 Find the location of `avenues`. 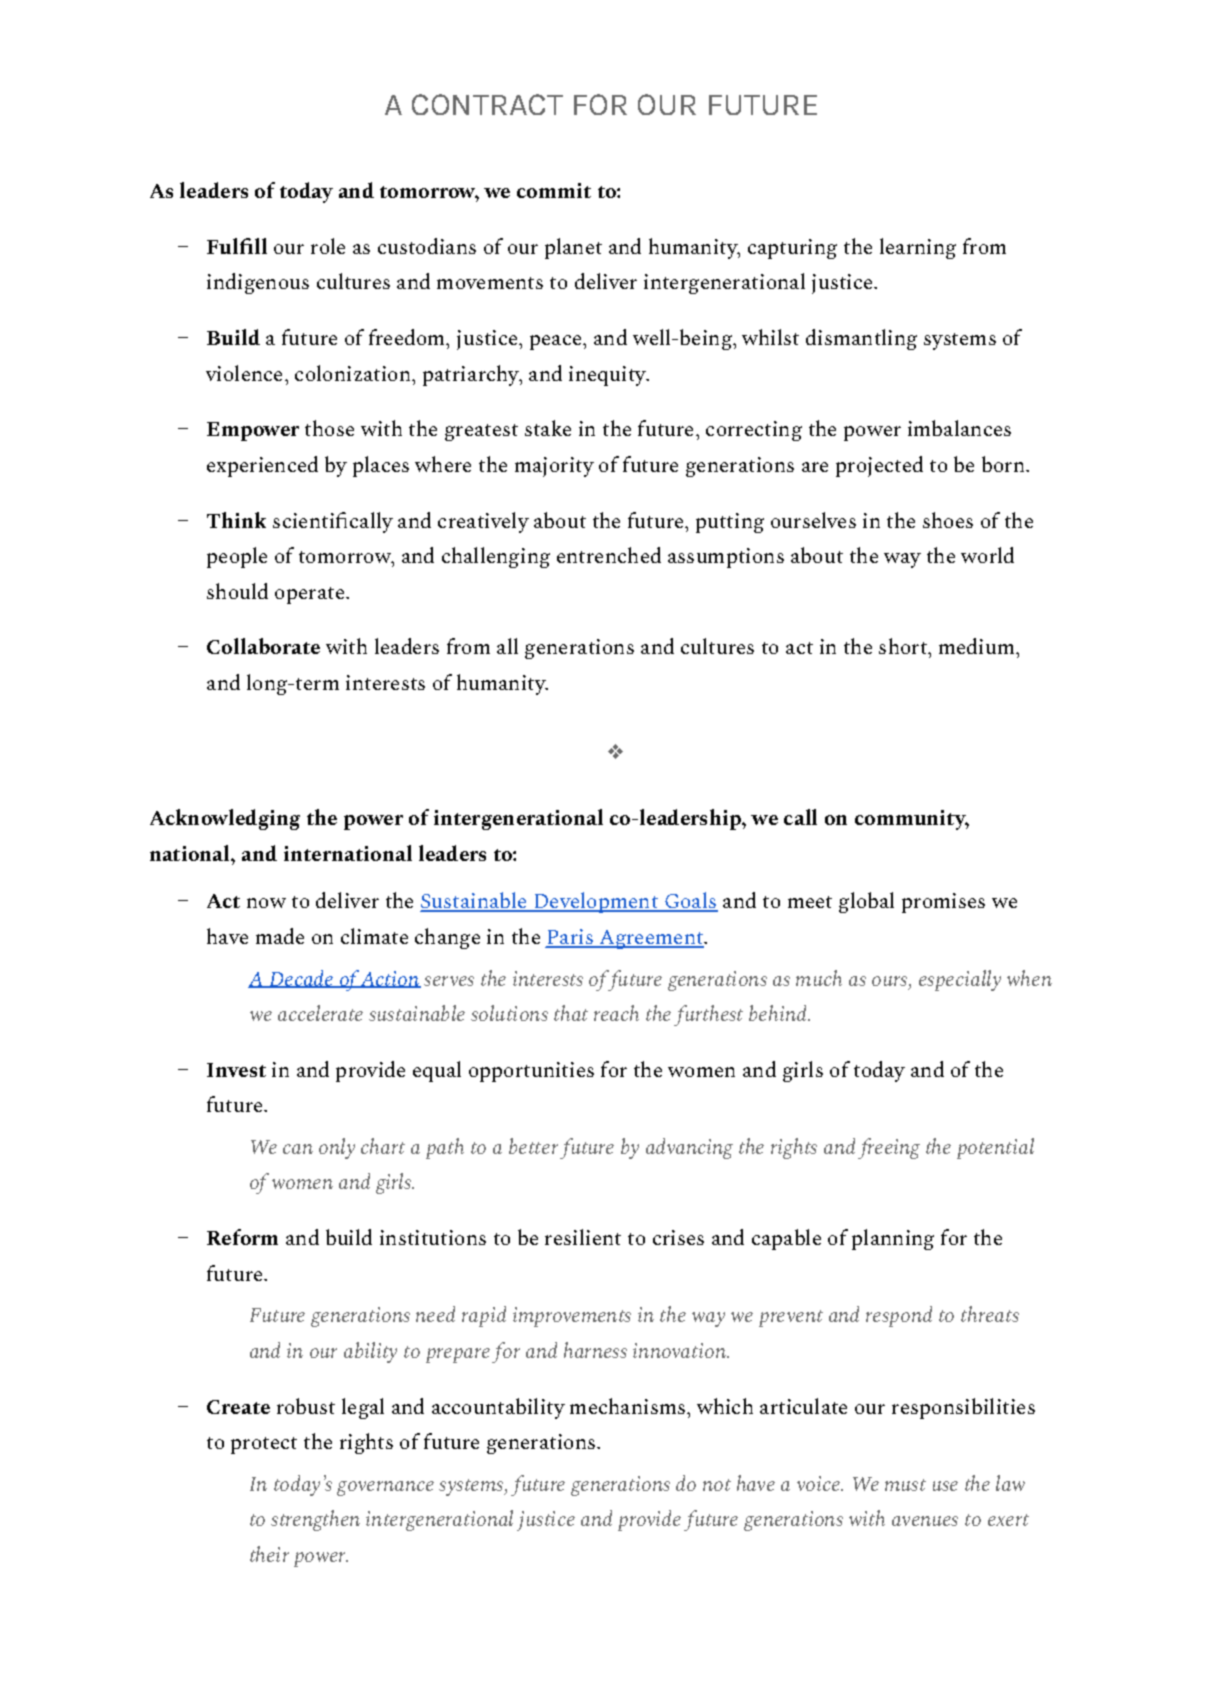

avenues is located at coordinates (925, 1521).
